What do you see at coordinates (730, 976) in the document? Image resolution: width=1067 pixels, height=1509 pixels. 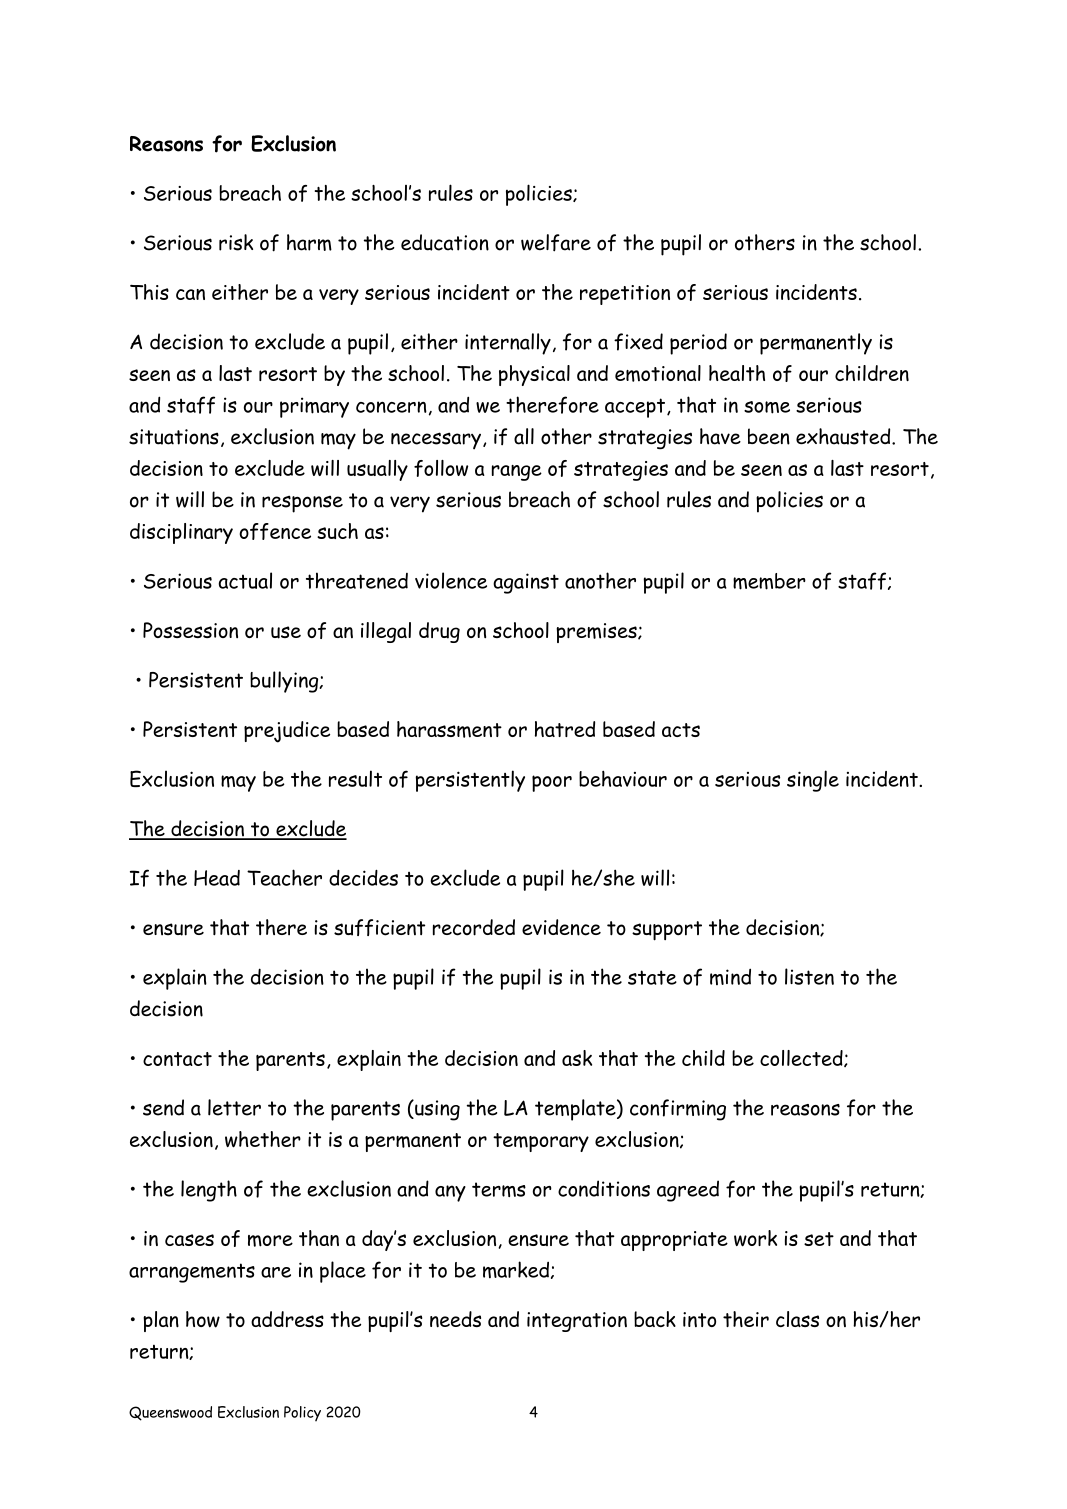 I see `mind` at bounding box center [730, 976].
